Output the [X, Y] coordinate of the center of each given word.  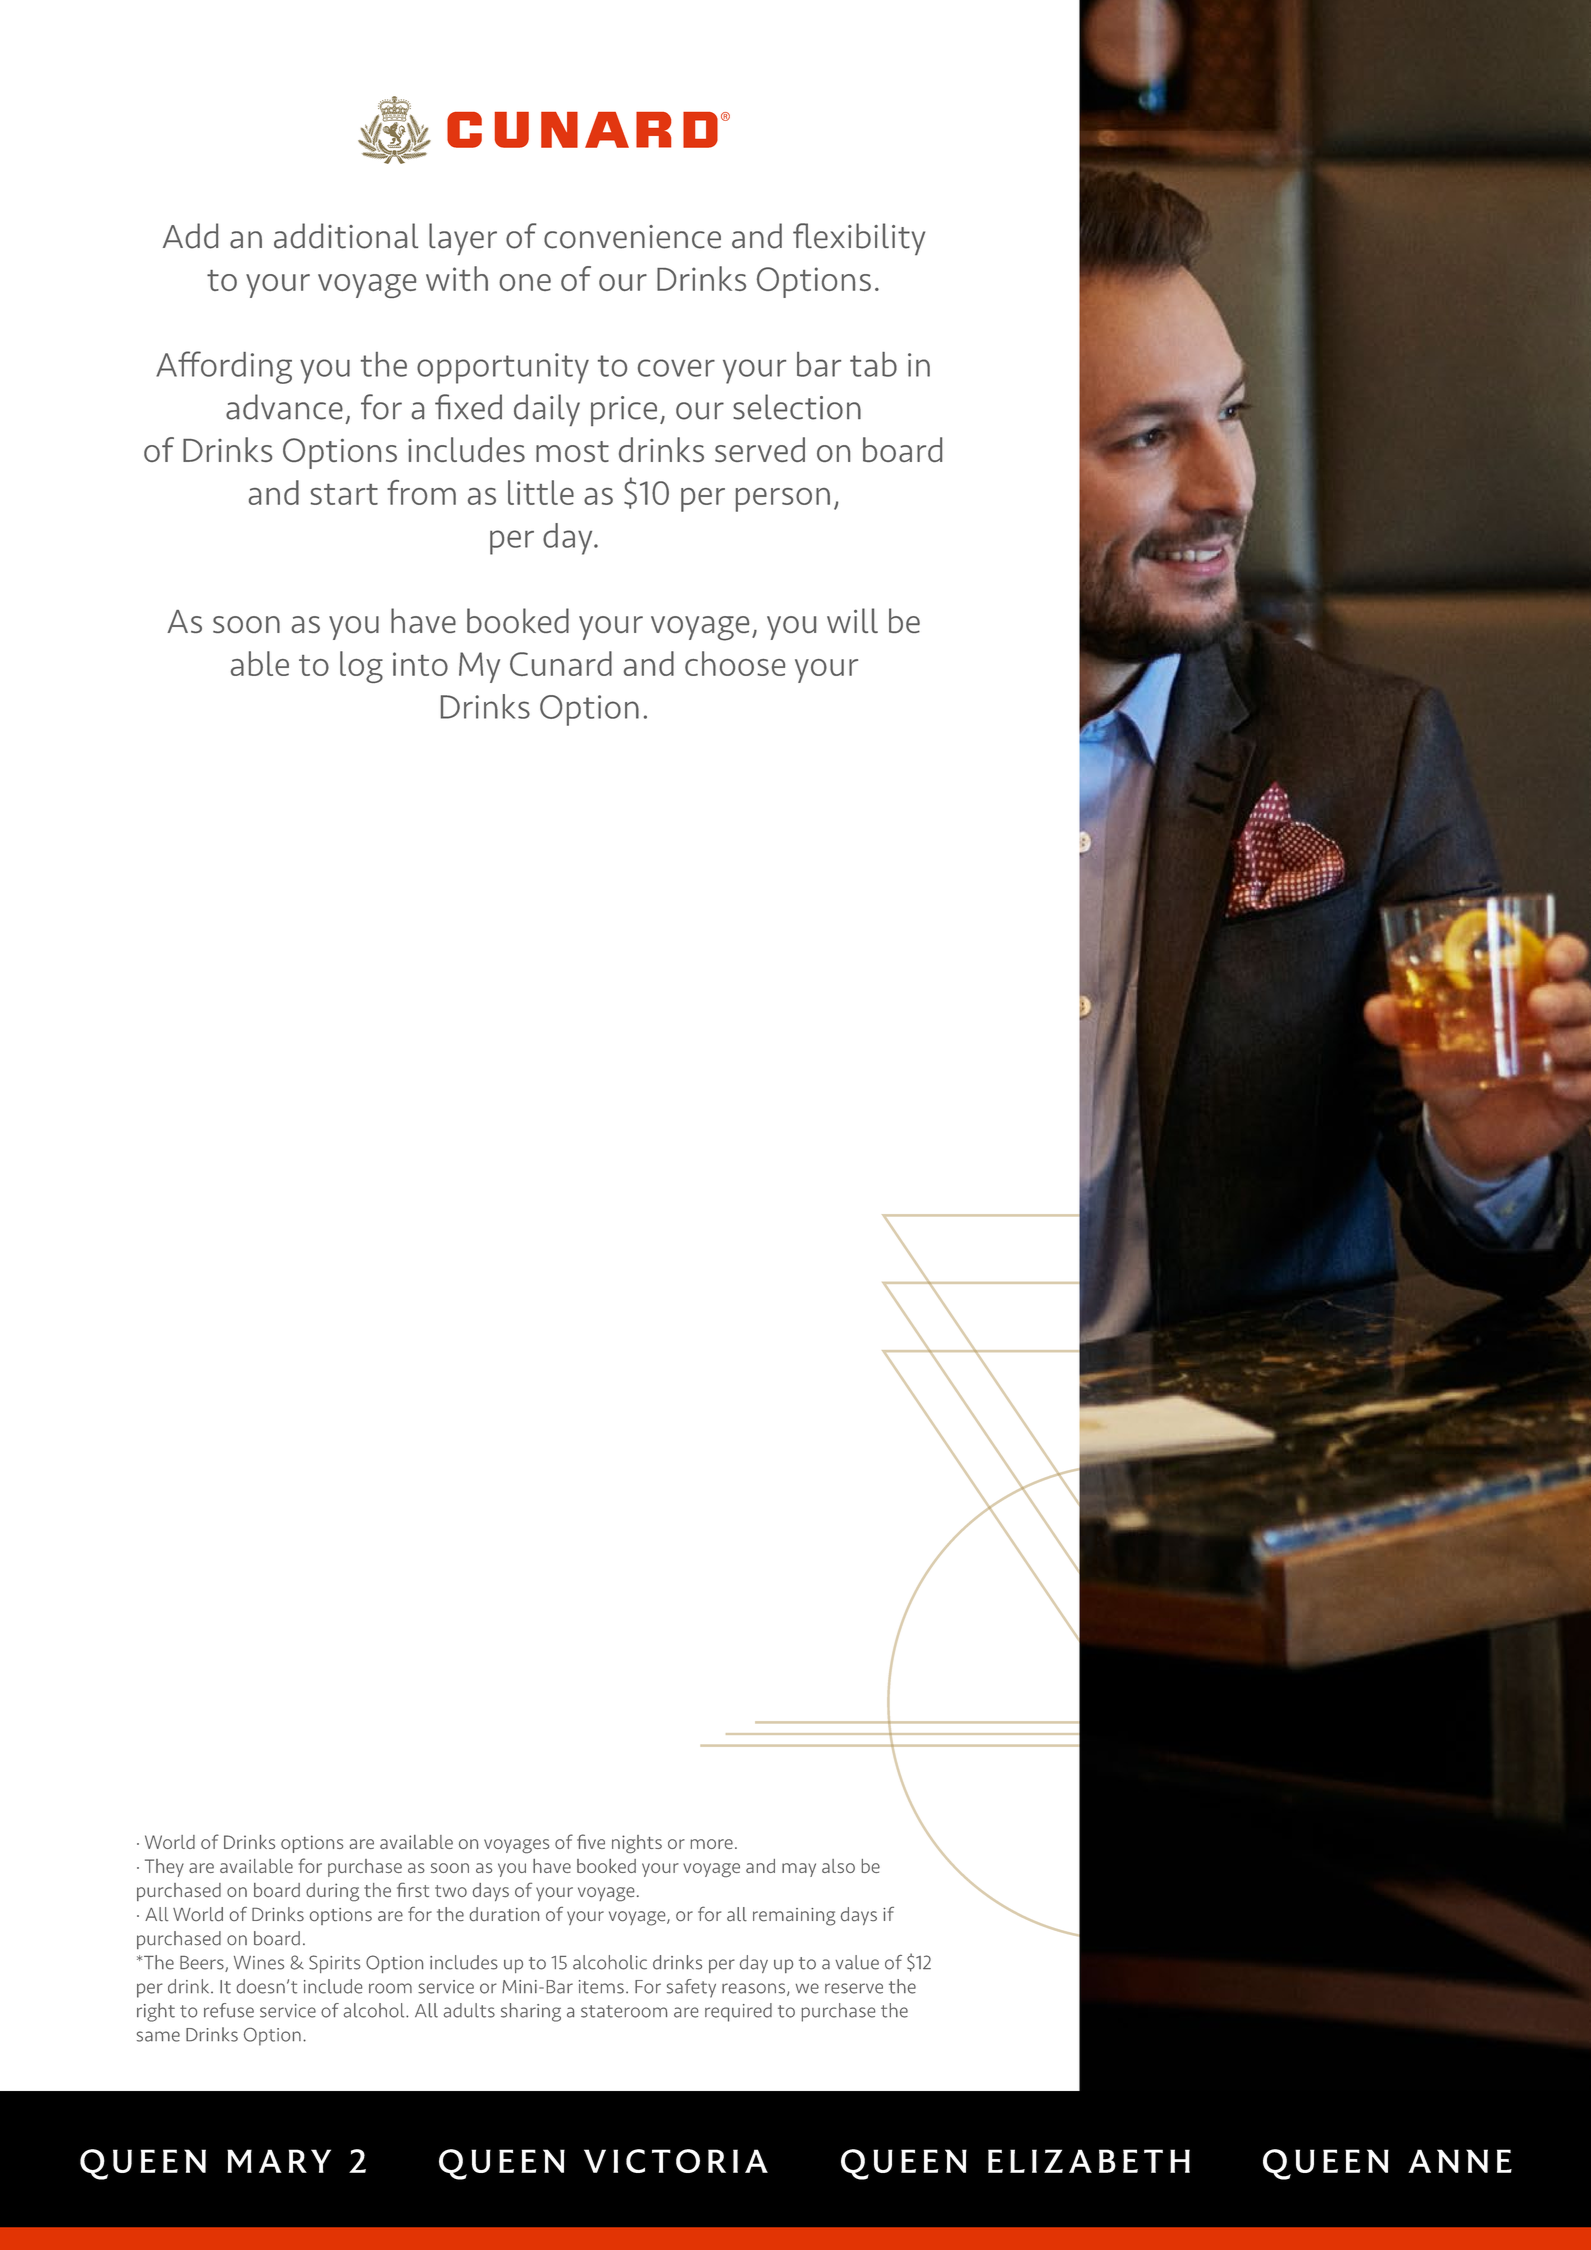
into [420, 664]
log [361, 667]
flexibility [859, 239]
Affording [224, 367]
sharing [531, 2012]
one [525, 282]
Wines [259, 1963]
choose [735, 663]
